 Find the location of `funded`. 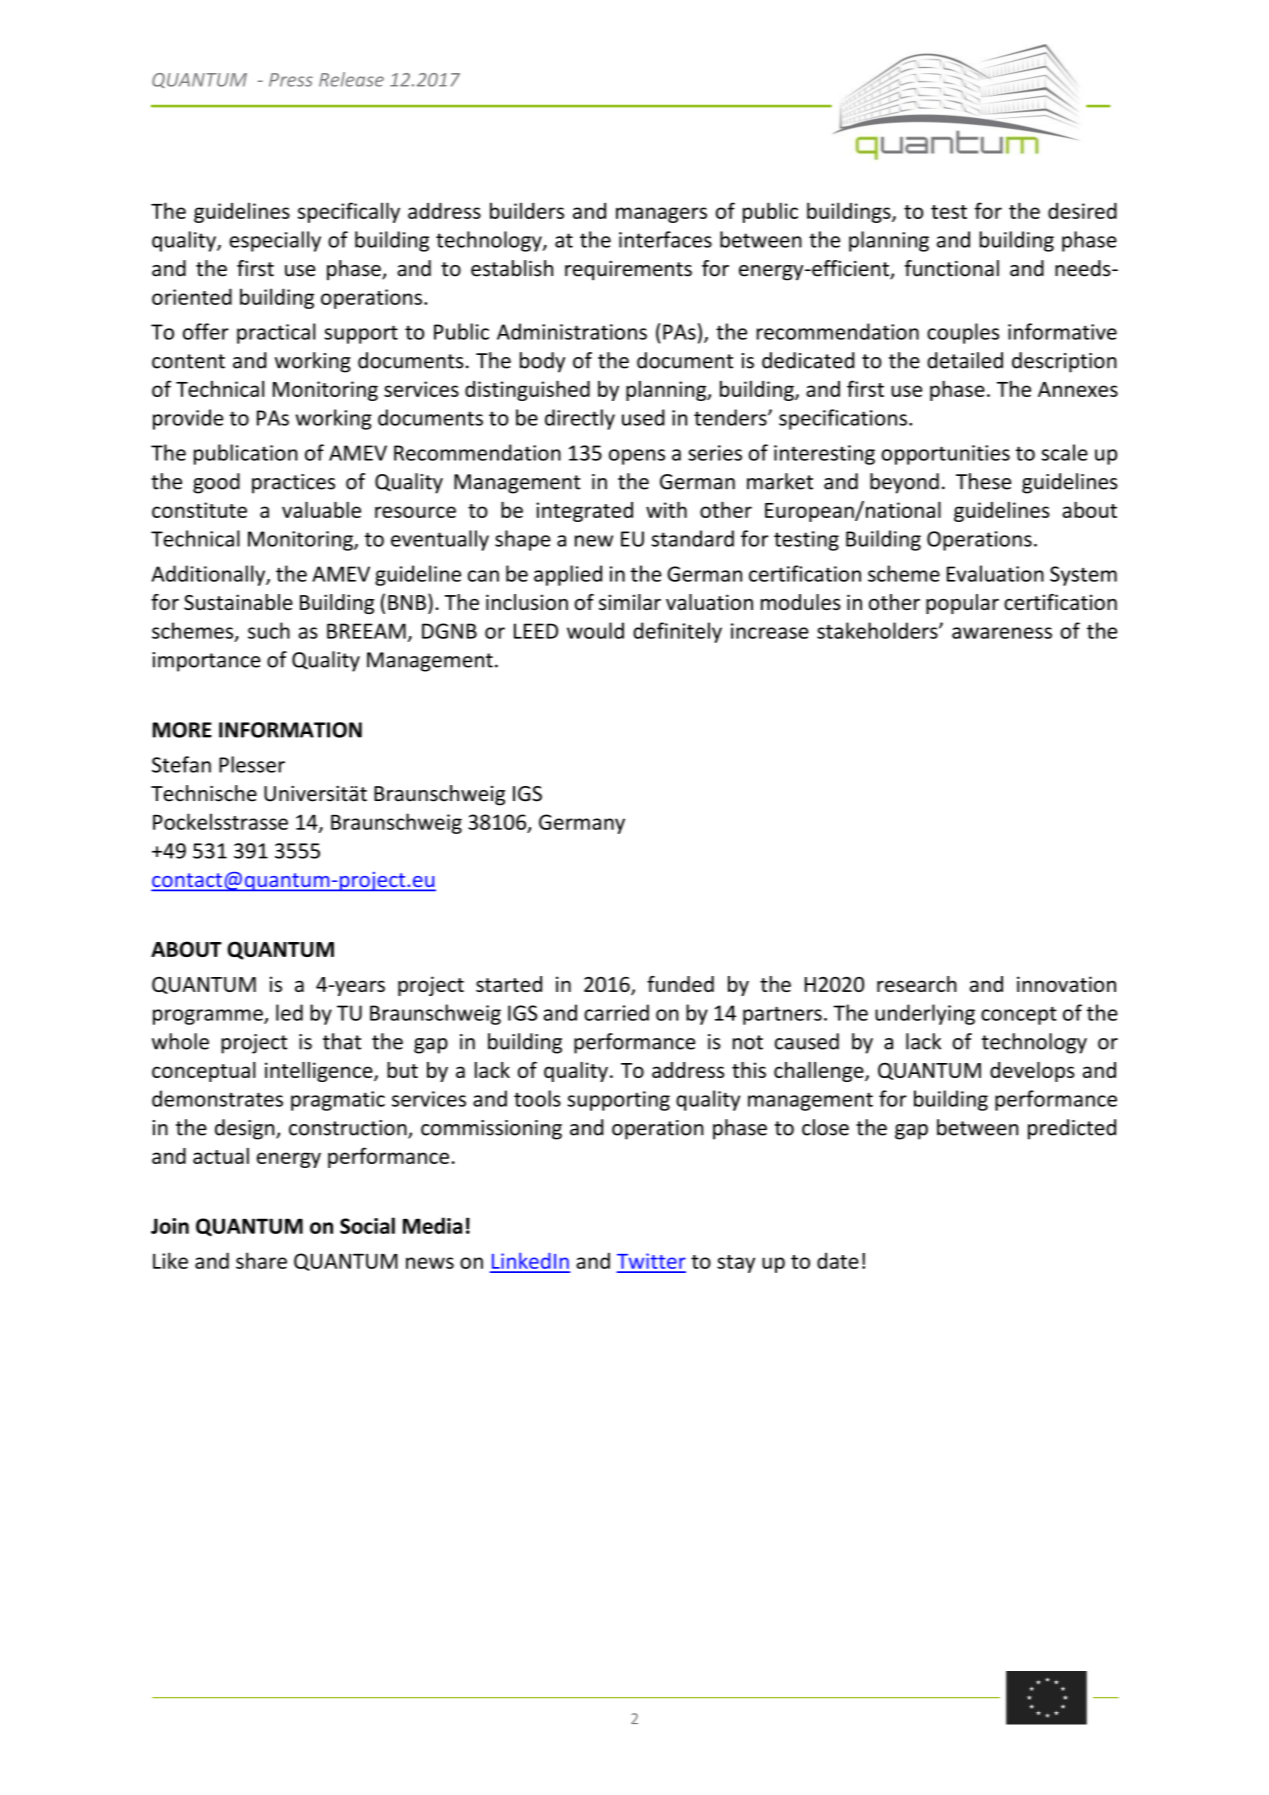

funded is located at coordinates (680, 984).
